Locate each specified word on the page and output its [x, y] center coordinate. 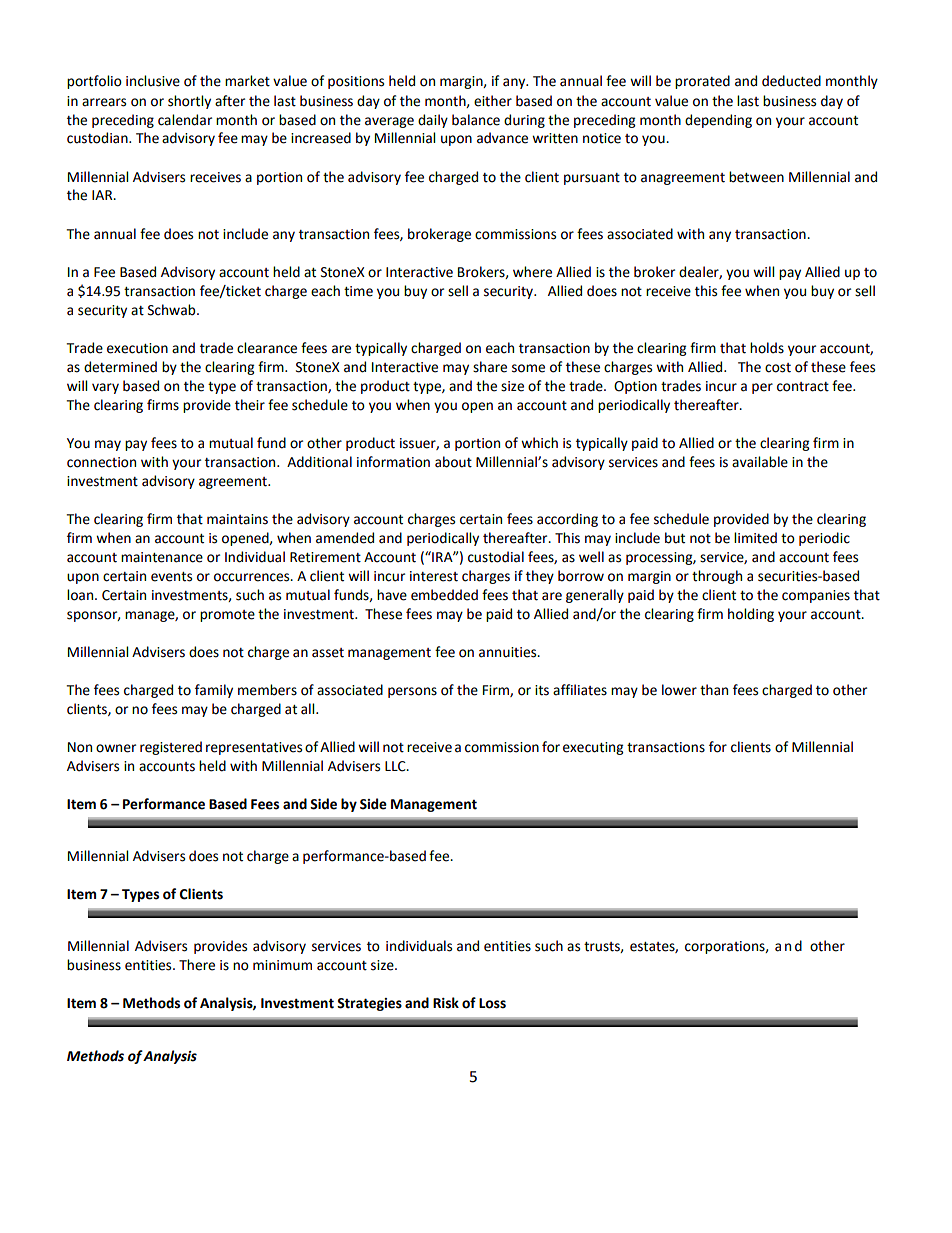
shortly [189, 102]
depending [718, 121]
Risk [446, 1003]
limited [755, 538]
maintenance [162, 557]
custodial [496, 557]
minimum [282, 965]
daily [433, 121]
